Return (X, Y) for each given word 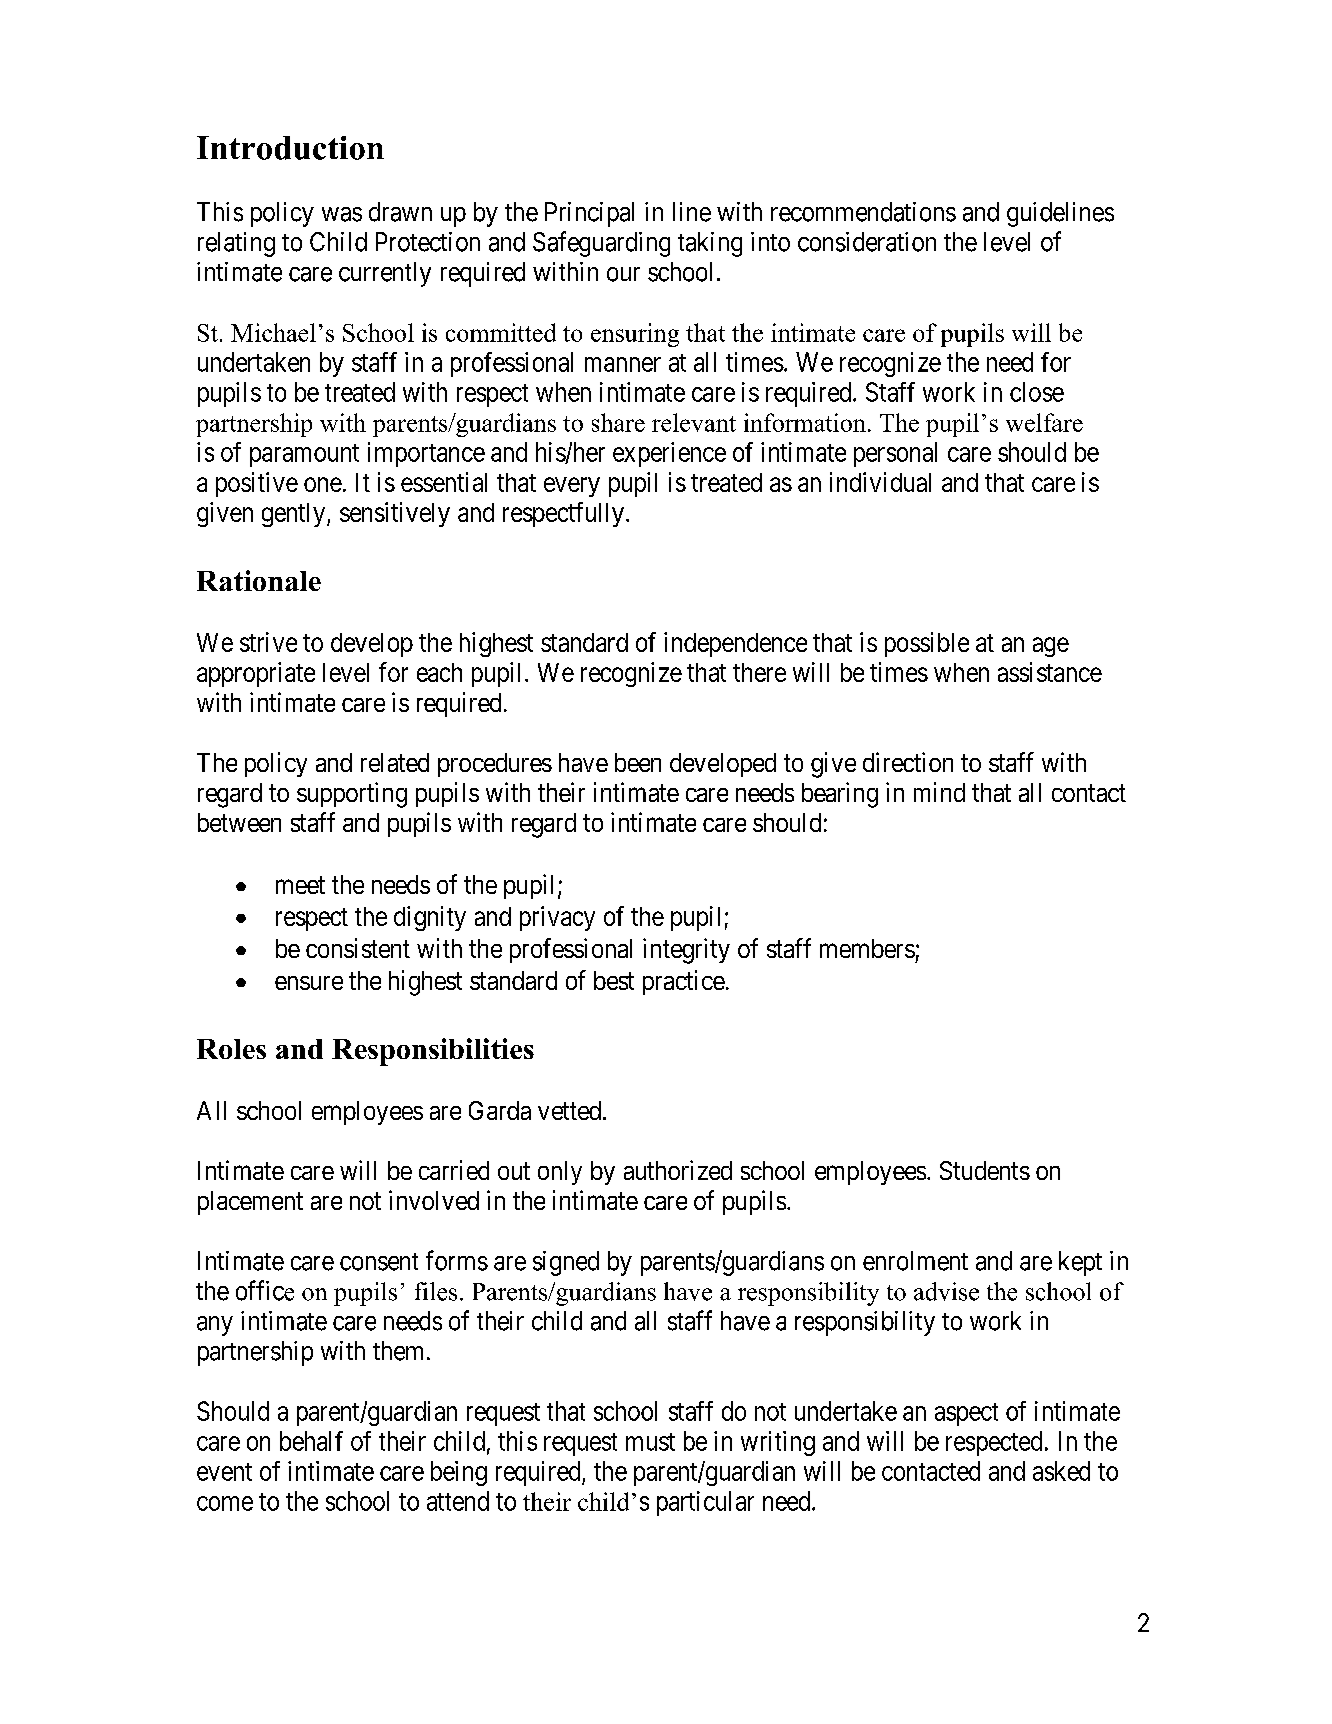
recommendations (863, 212)
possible (927, 644)
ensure (309, 983)
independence (735, 644)
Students (985, 1170)
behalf (311, 1441)
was (342, 214)
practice (684, 982)
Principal (589, 214)
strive (268, 642)
